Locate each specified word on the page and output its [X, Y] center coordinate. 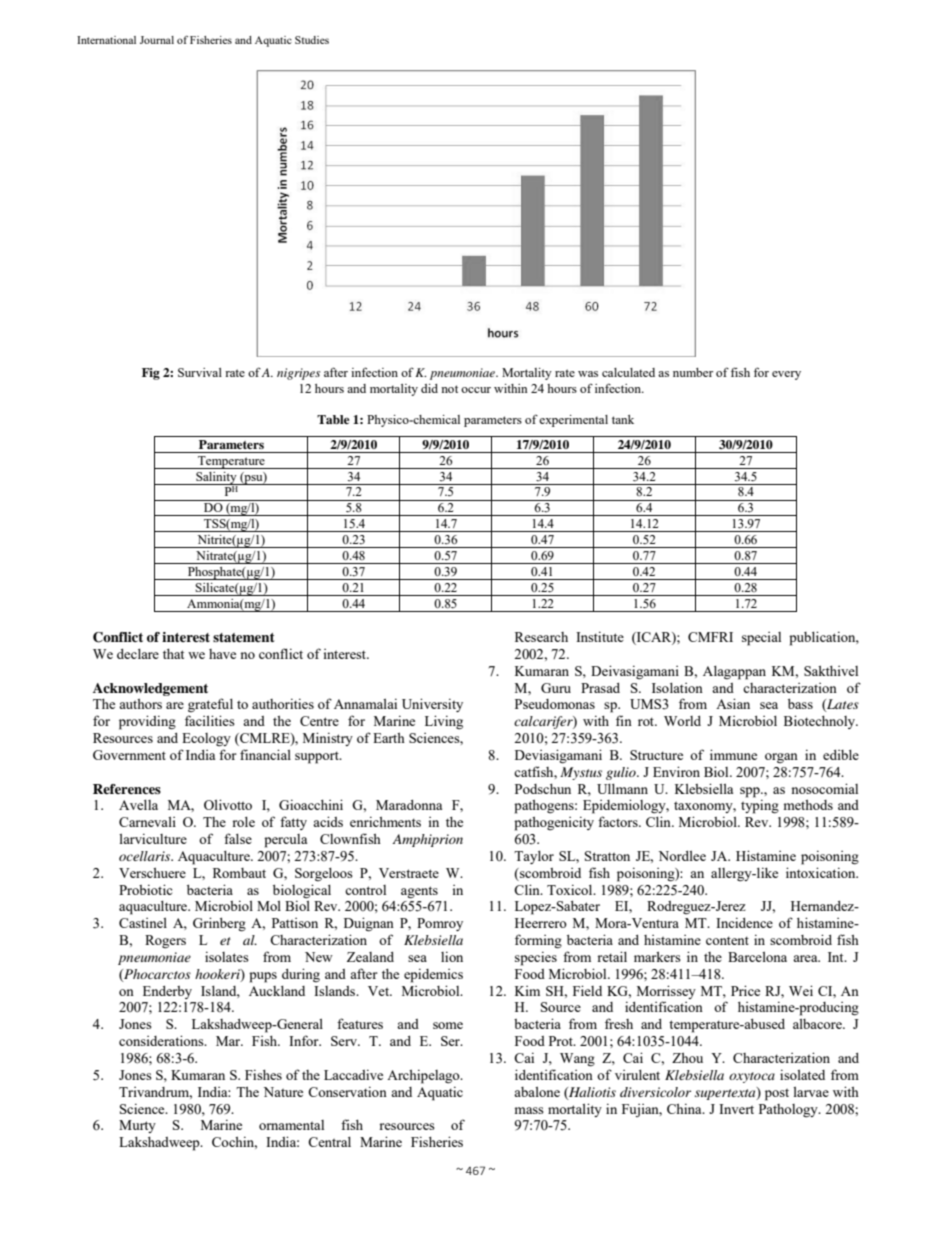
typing [760, 806]
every [786, 375]
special [761, 639]
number [693, 372]
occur [476, 390]
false [238, 838]
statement [244, 637]
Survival [200, 372]
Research [541, 637]
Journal [157, 40]
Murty [137, 1126]
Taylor [534, 857]
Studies [312, 40]
